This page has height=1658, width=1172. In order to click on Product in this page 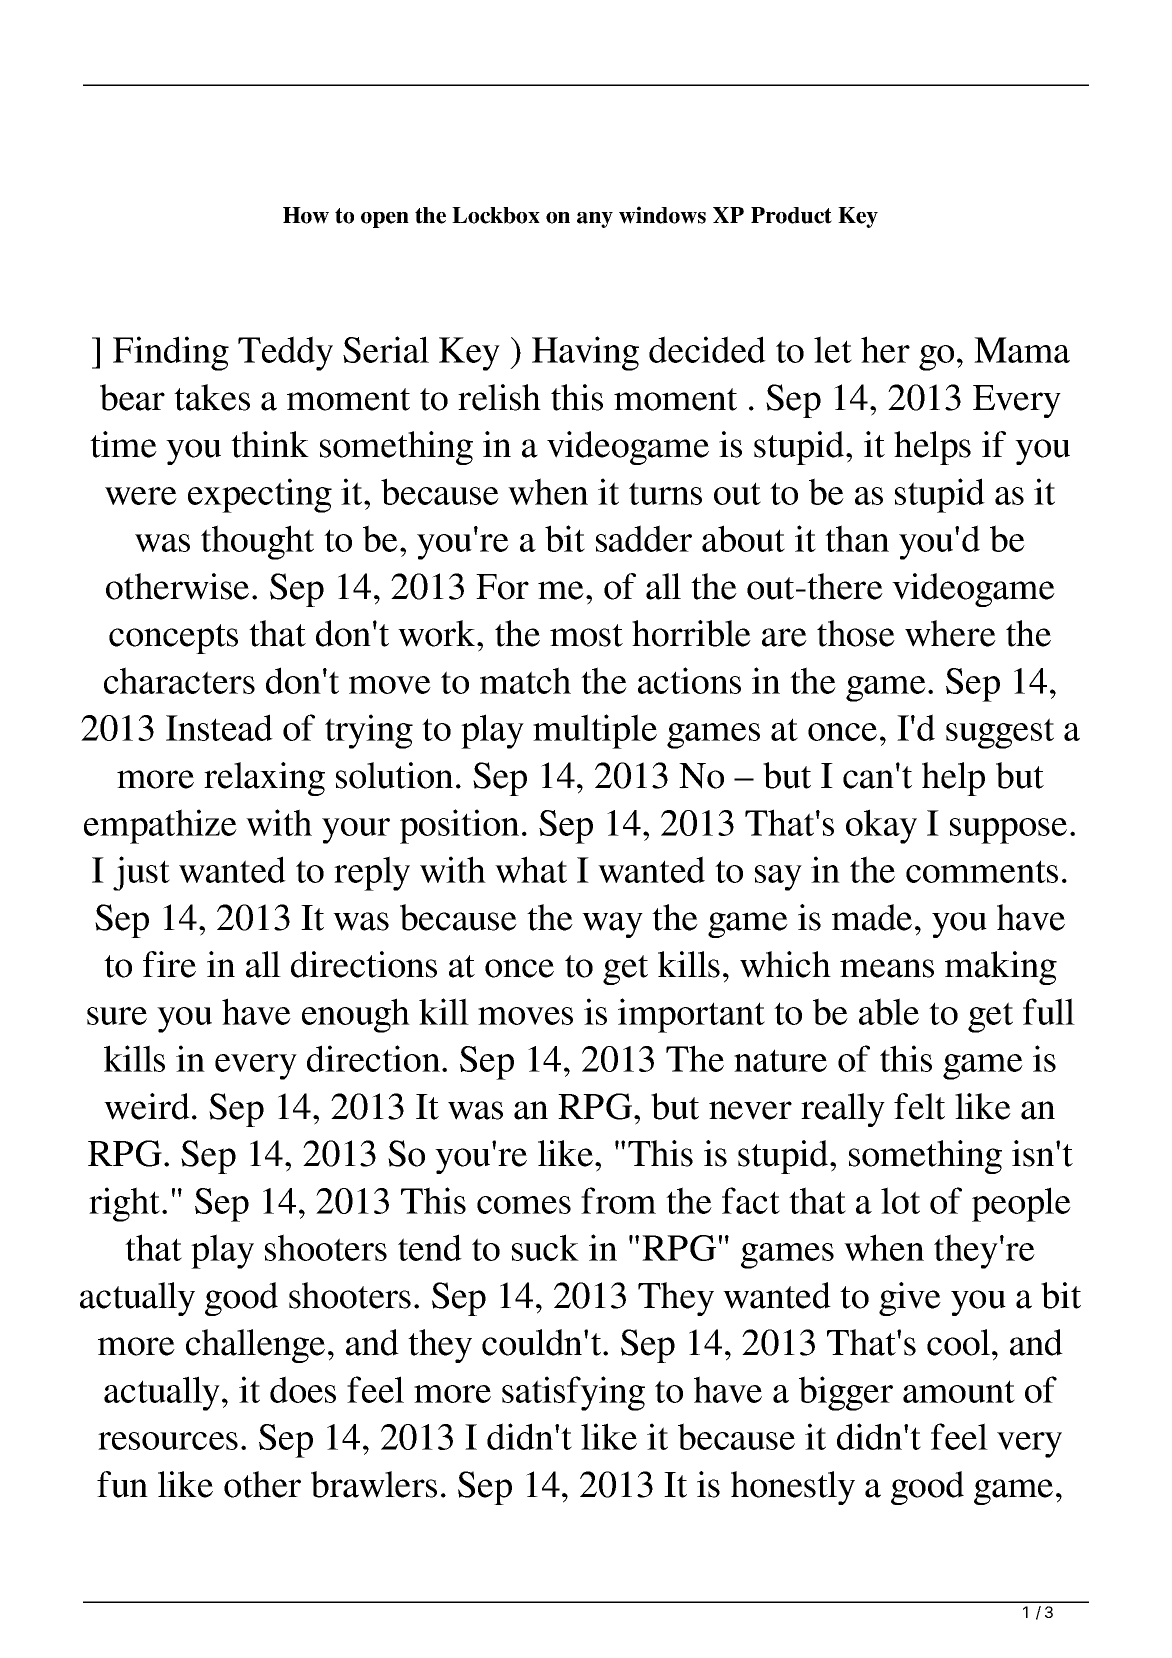, I will do `click(791, 215)`.
